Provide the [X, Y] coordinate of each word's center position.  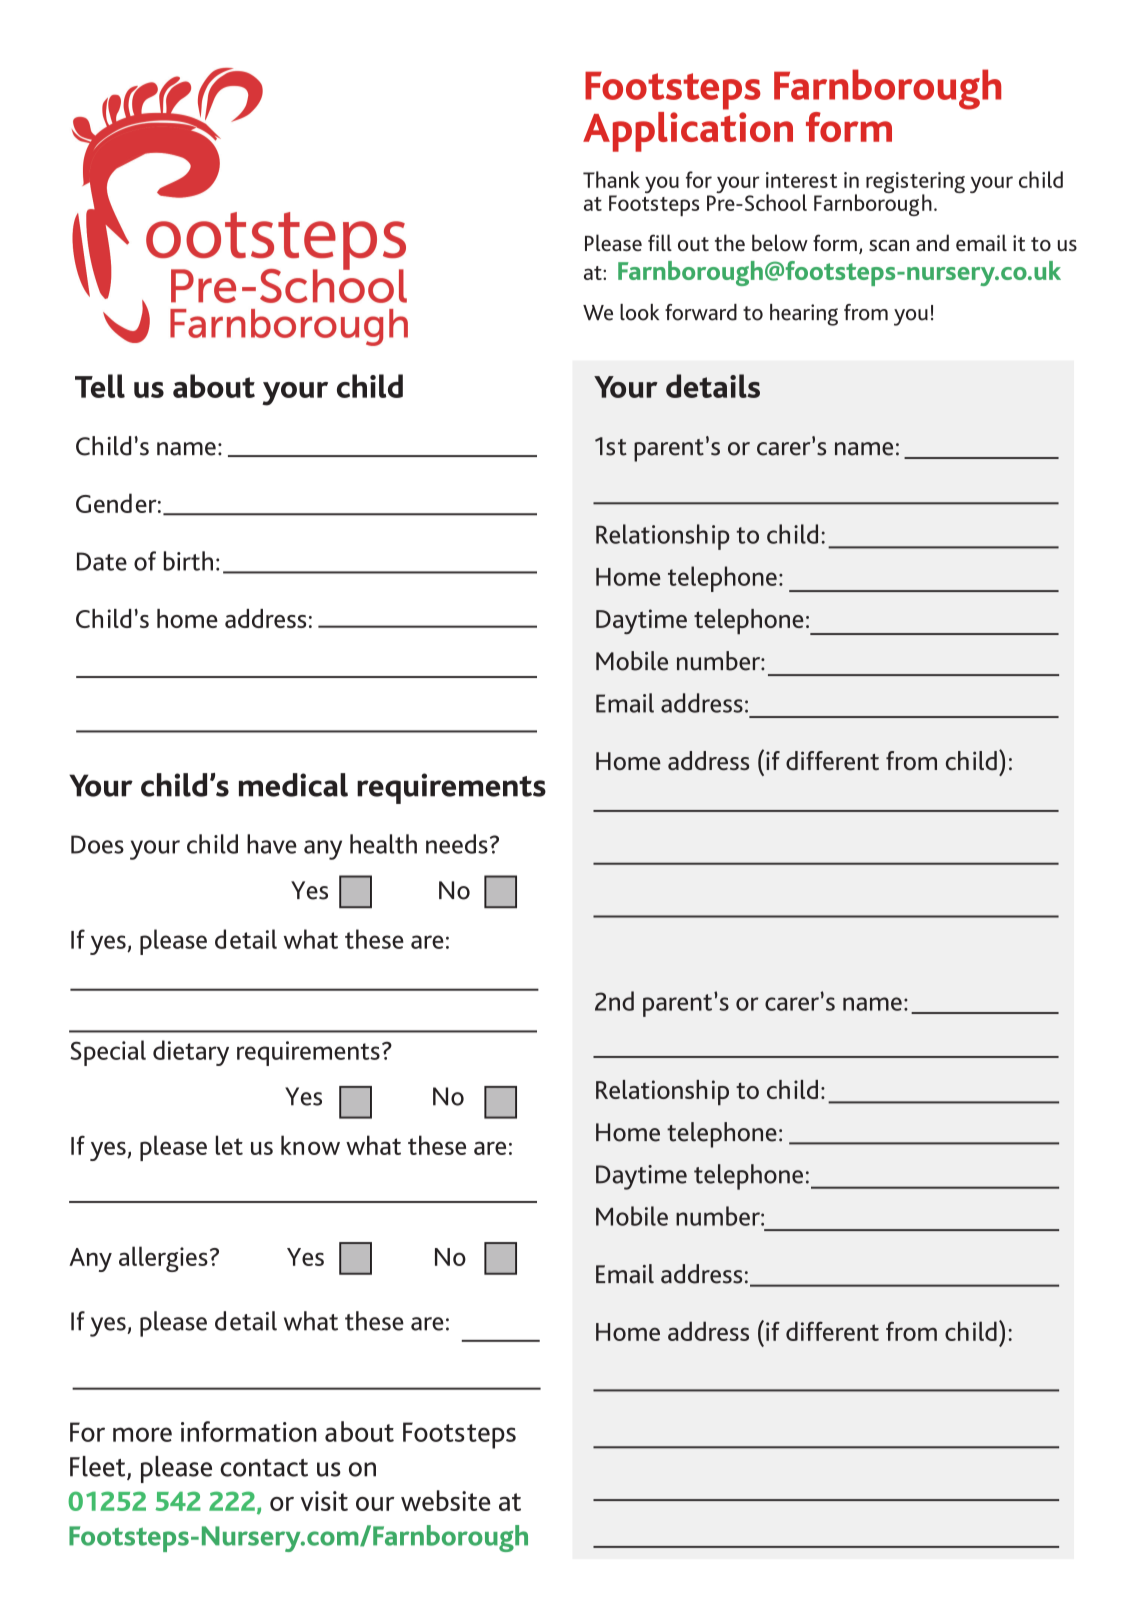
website [446, 1500]
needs [457, 844]
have [272, 844]
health [383, 844]
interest [801, 180]
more [142, 1434]
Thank [611, 179]
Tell [100, 386]
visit [324, 1501]
